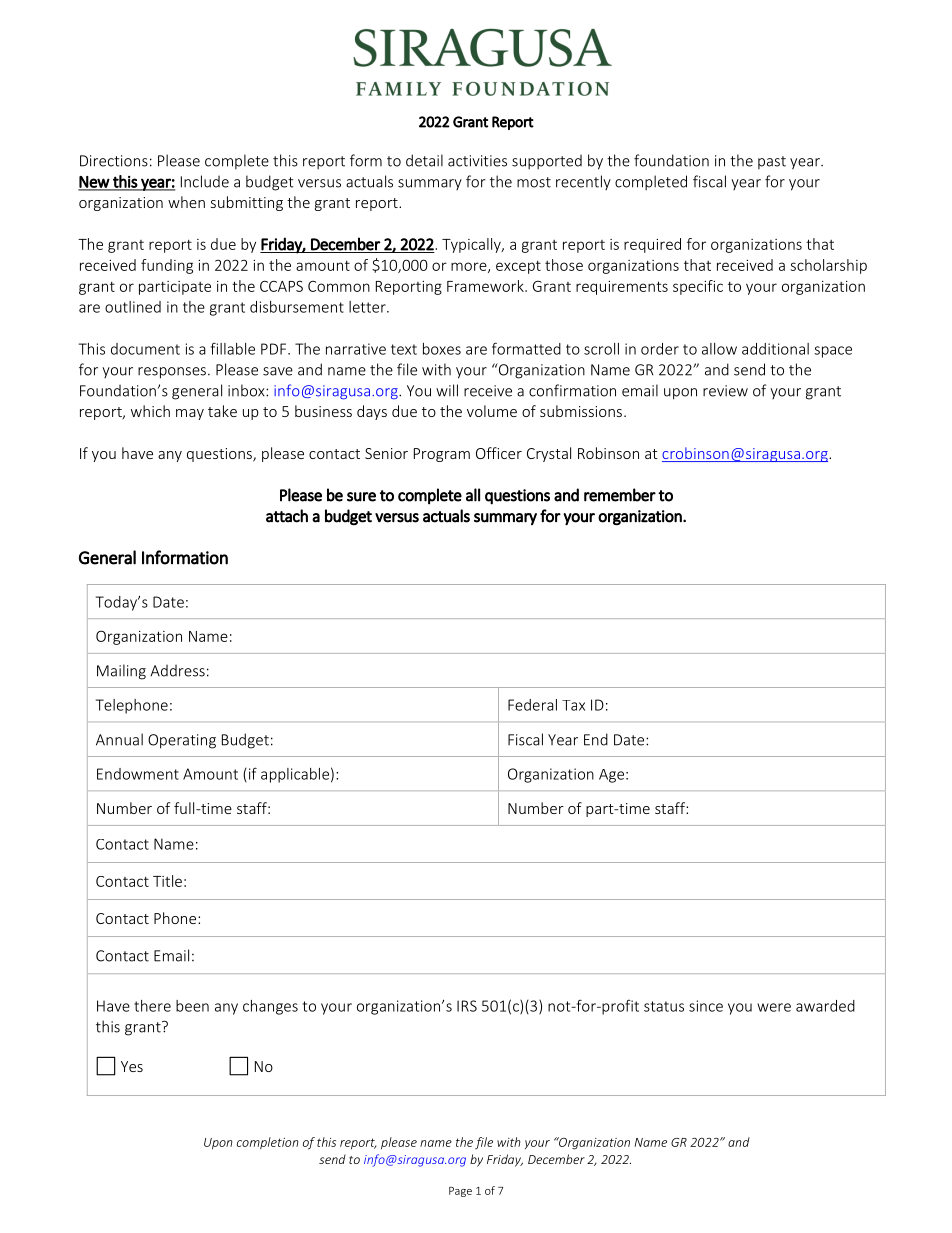 Image resolution: width=952 pixels, height=1233 pixels. I want to click on may, so click(190, 414).
